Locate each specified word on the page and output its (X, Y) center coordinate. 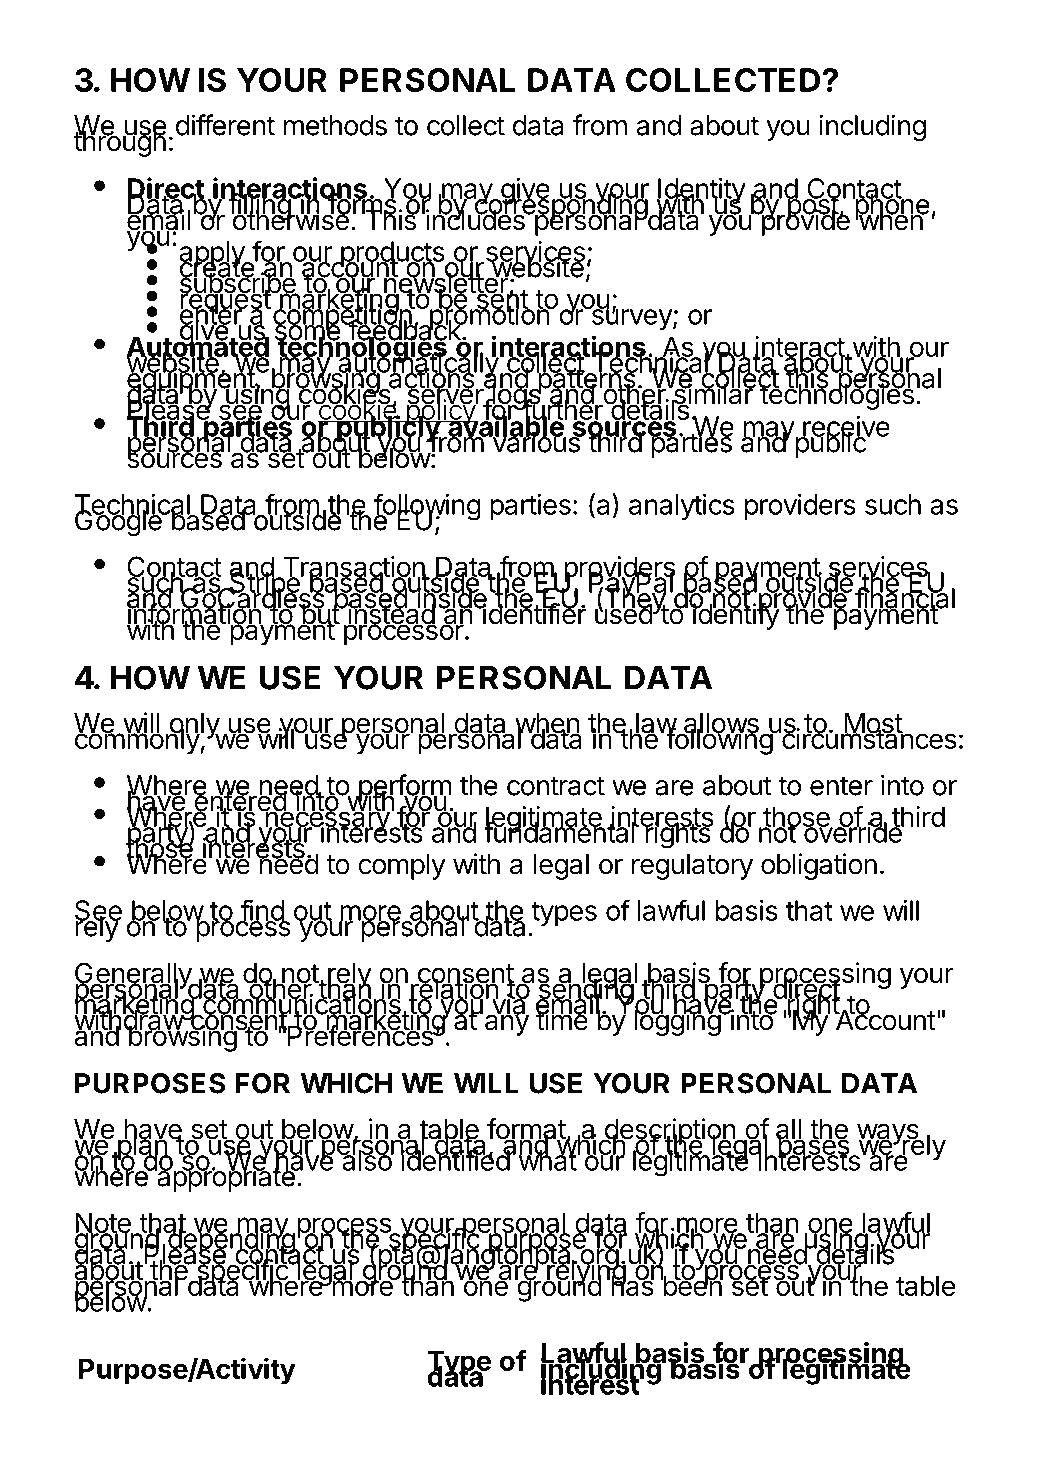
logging (678, 1022)
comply (402, 867)
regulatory (692, 867)
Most (873, 724)
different (225, 125)
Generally (134, 976)
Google (119, 521)
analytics (682, 507)
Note (104, 1224)
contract (556, 786)
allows (720, 724)
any (505, 1024)
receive (845, 427)
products (392, 255)
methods (335, 125)
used (624, 613)
